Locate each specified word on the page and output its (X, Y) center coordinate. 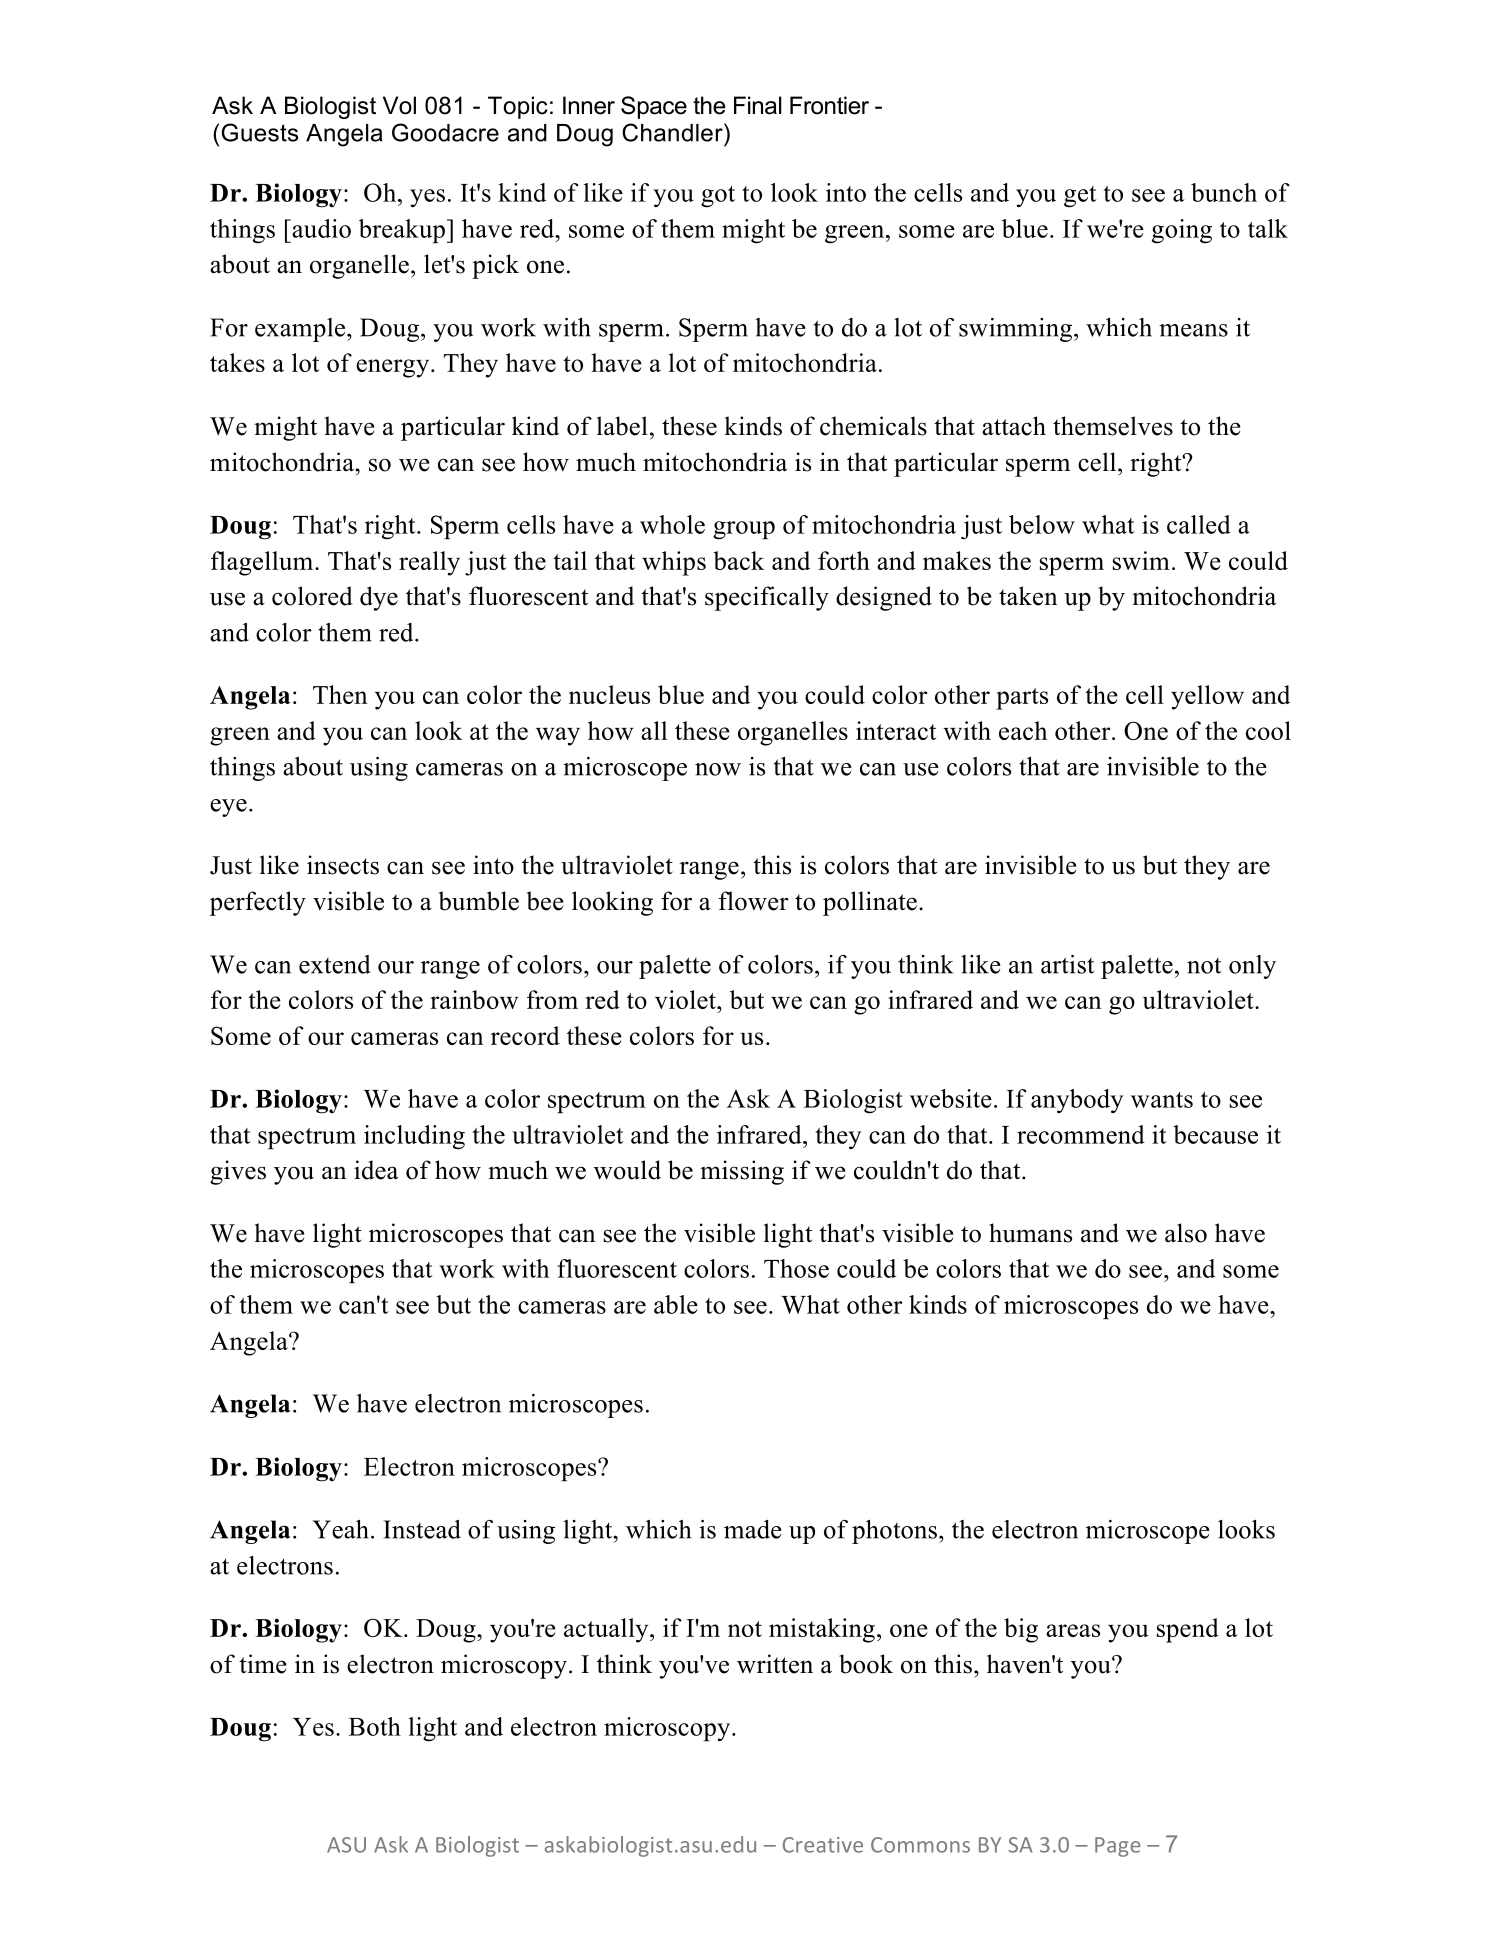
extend (334, 964)
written (775, 1664)
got (718, 197)
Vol (399, 105)
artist (1067, 964)
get (1080, 197)
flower (753, 901)
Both (375, 1726)
